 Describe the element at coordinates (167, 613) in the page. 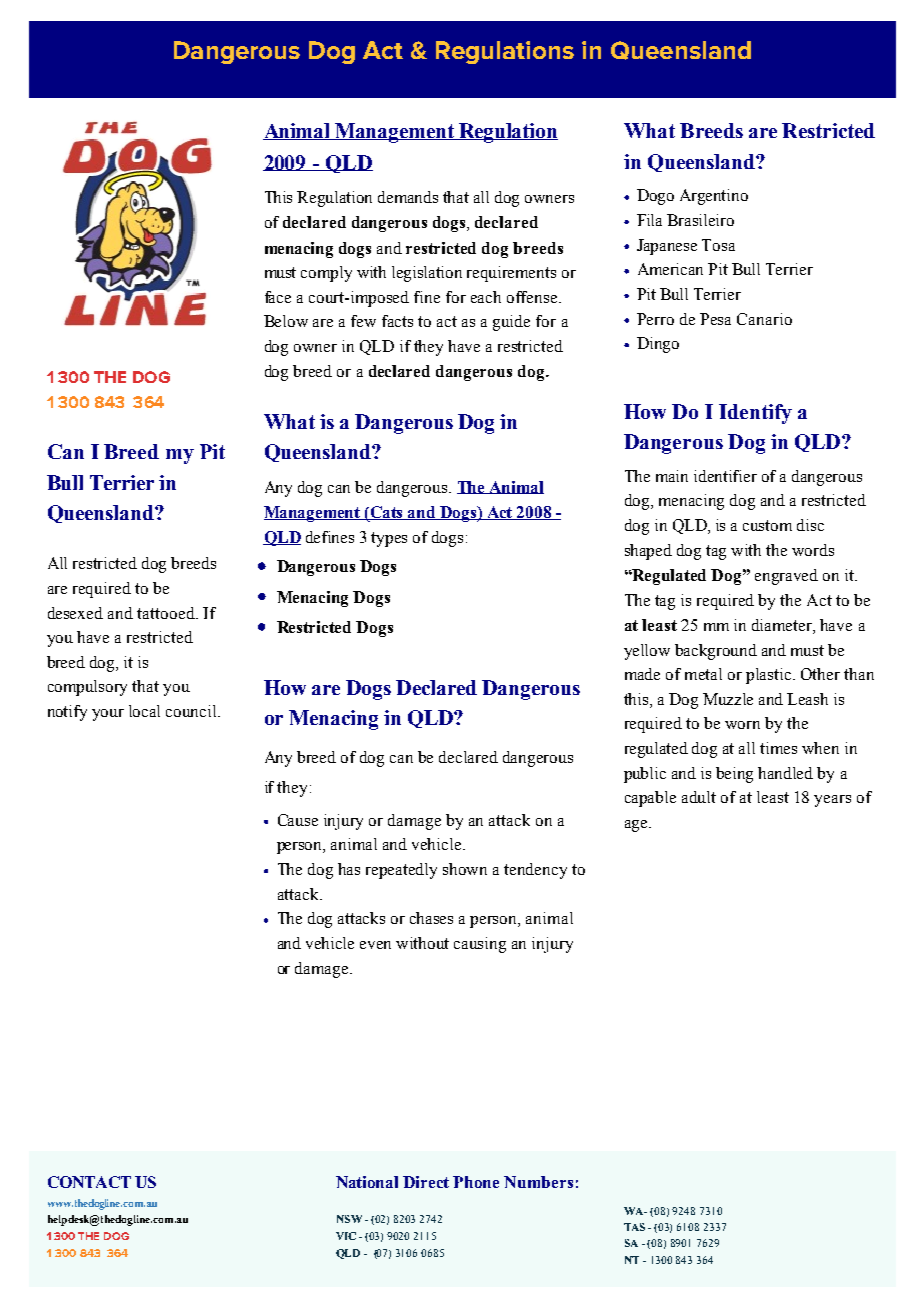

I see `tattooed` at that location.
